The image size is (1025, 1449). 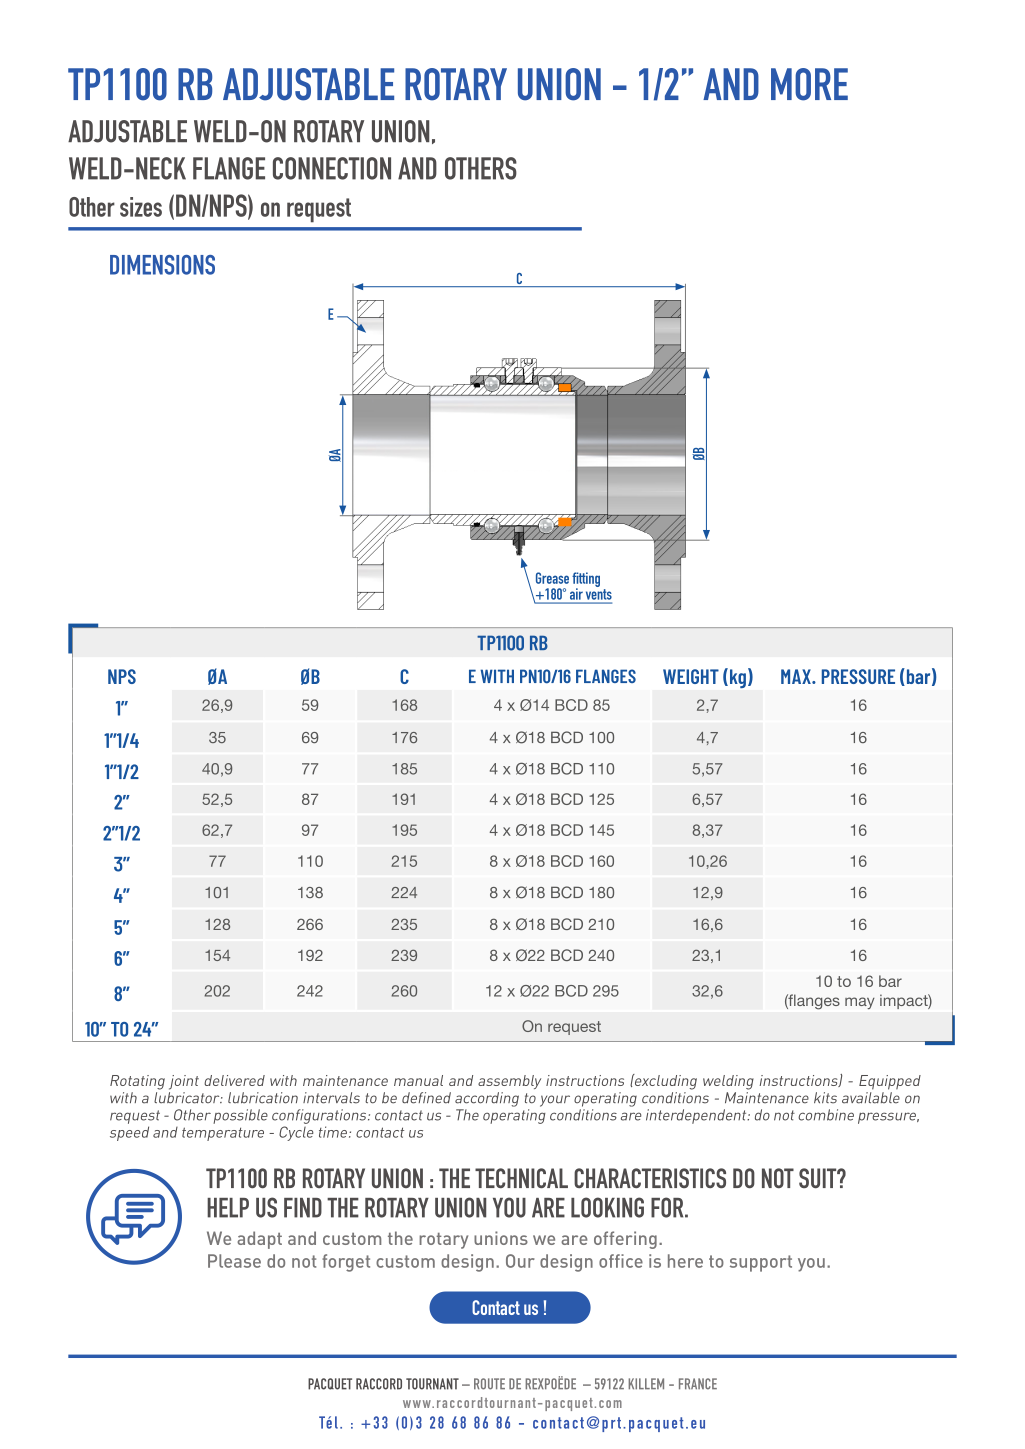 I want to click on WEIGHT, so click(x=691, y=676).
